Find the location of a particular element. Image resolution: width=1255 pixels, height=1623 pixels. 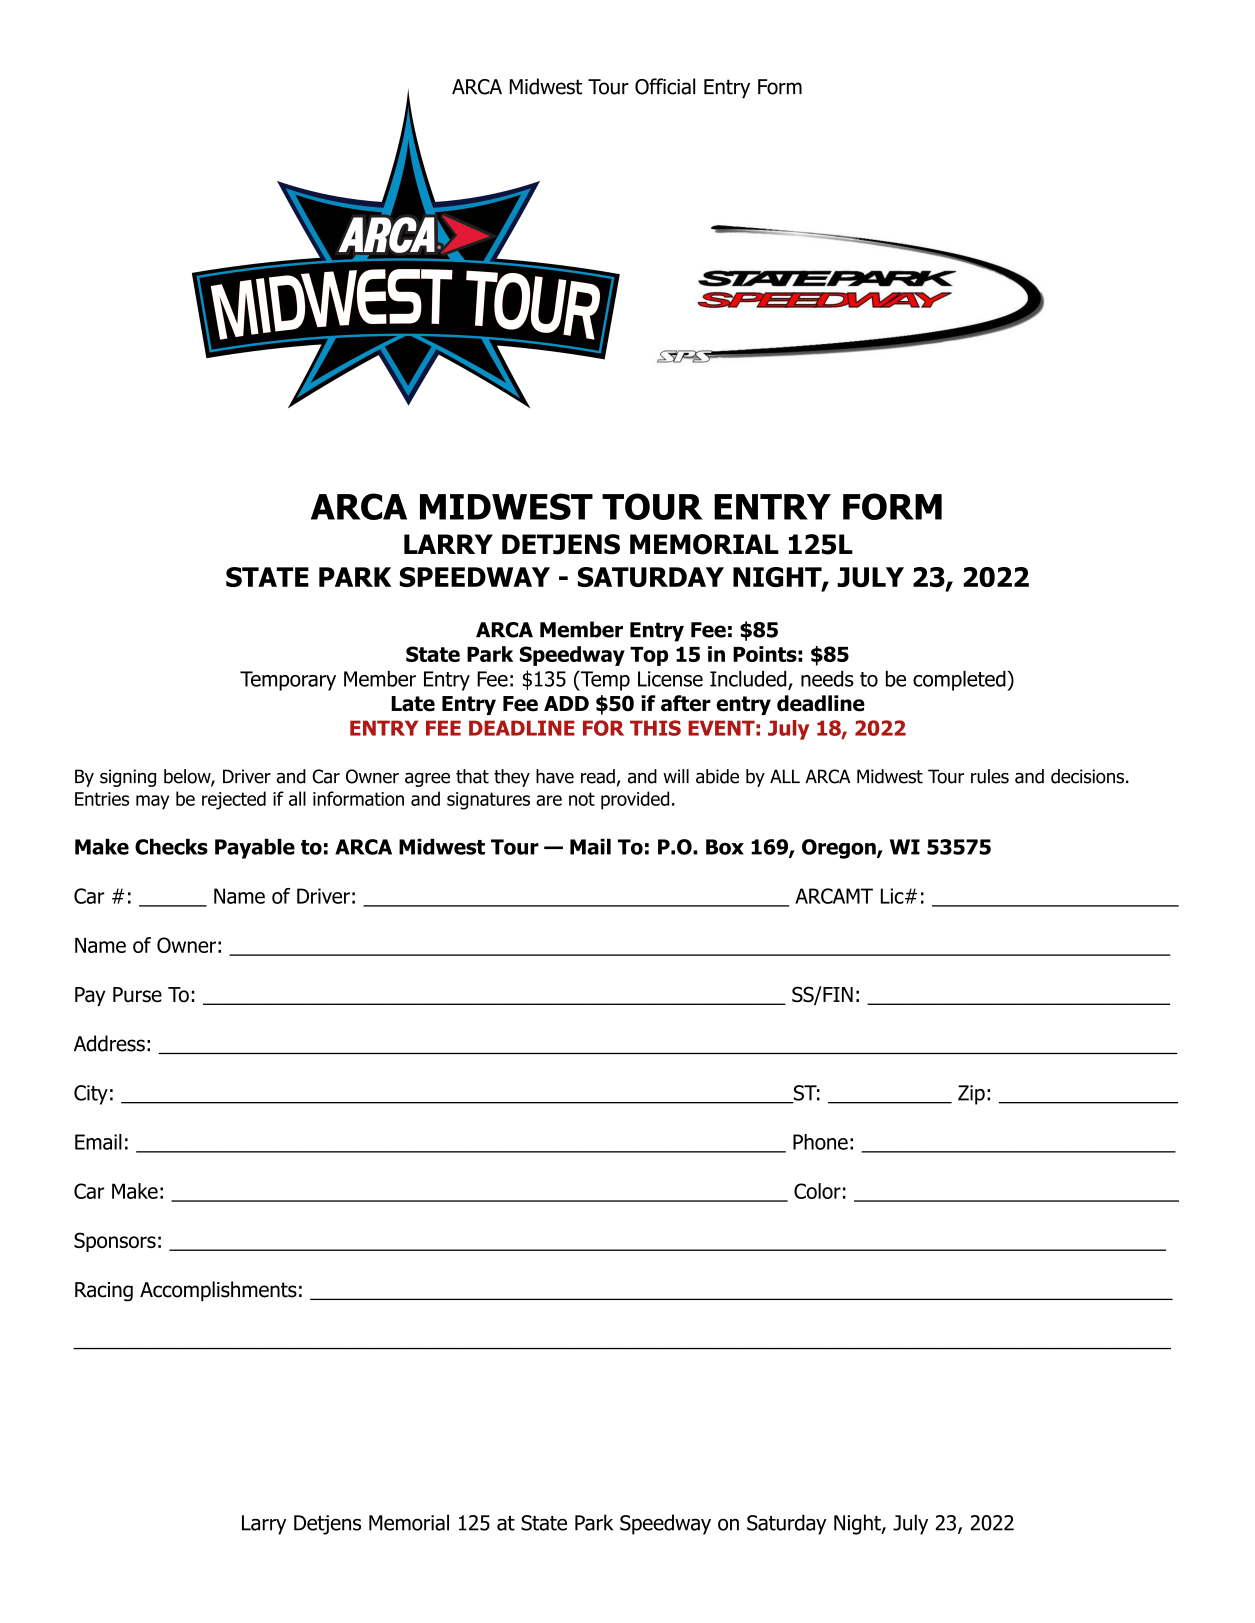

rejected is located at coordinates (234, 800).
